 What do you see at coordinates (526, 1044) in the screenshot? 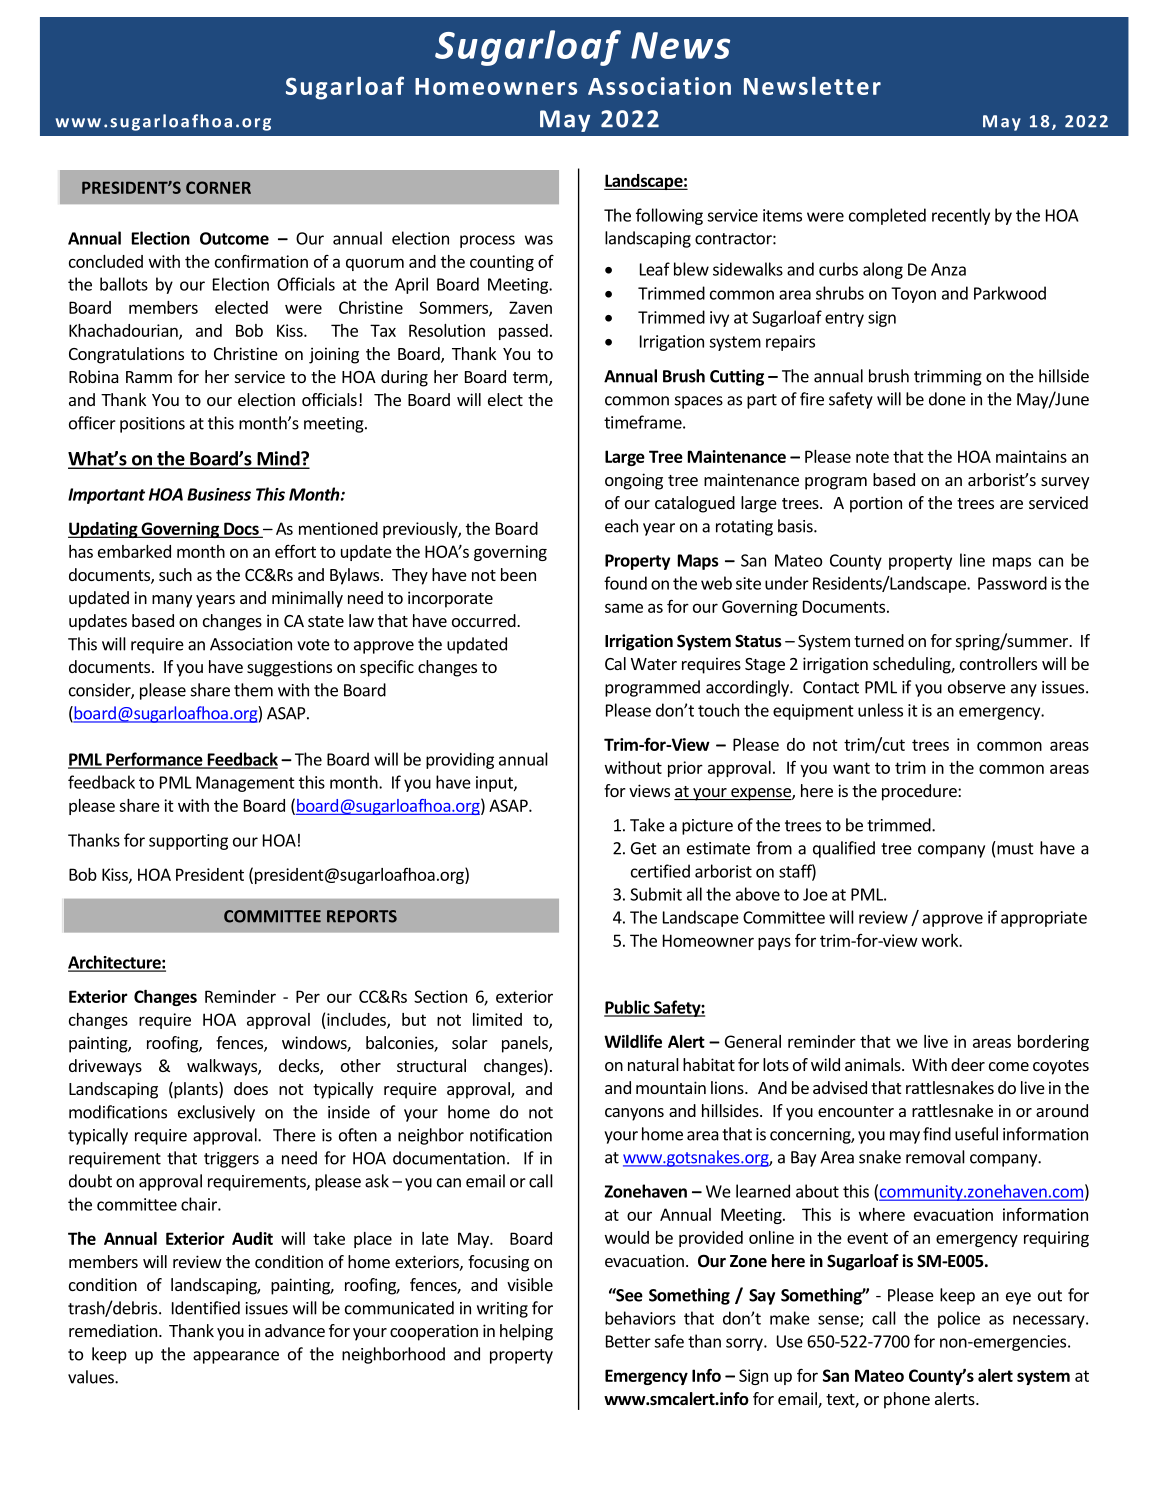
I see `panels` at bounding box center [526, 1044].
